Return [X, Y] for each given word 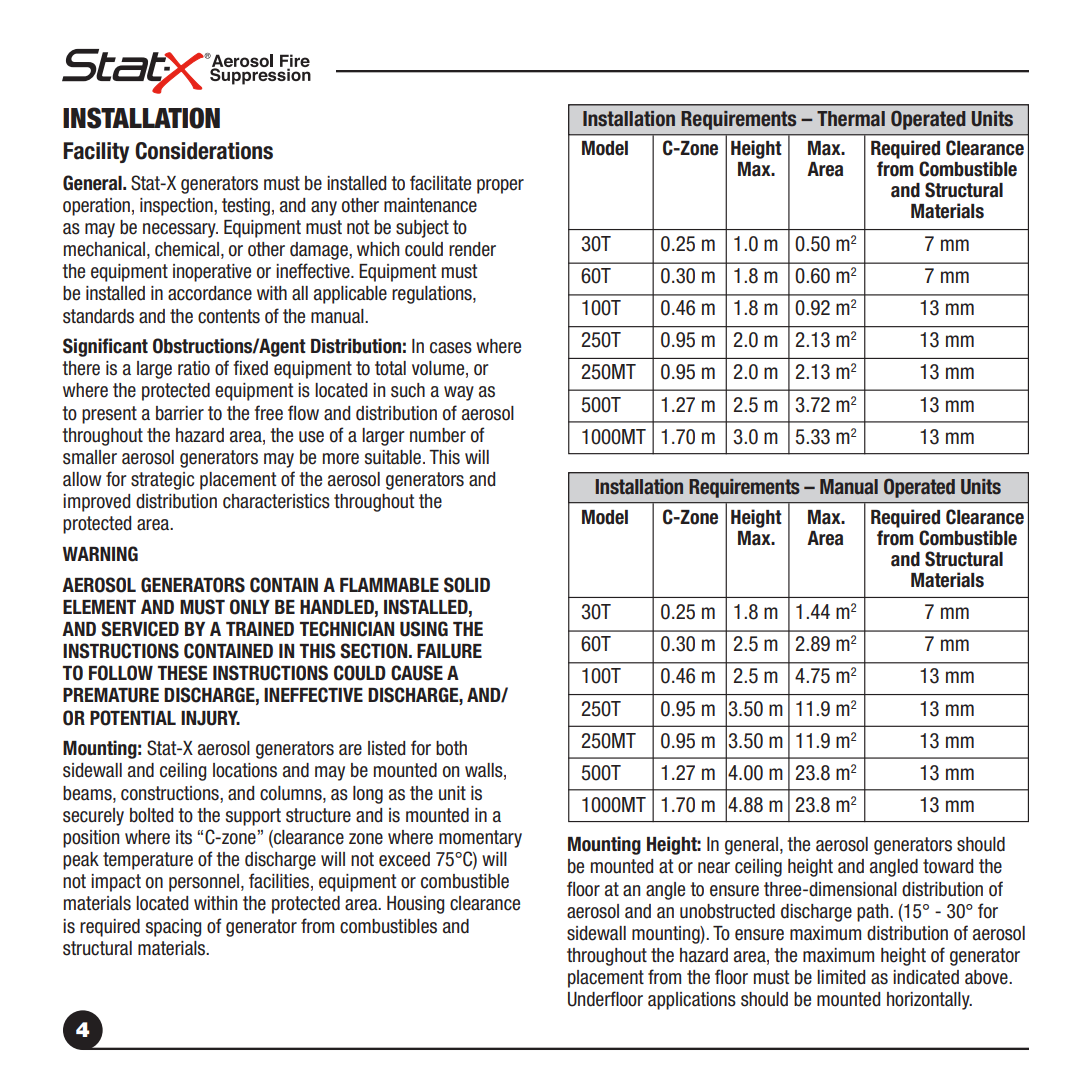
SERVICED [140, 629]
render [472, 249]
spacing [173, 928]
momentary [480, 839]
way [459, 393]
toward [948, 866]
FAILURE [449, 651]
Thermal [851, 119]
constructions [171, 793]
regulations [433, 295]
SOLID [467, 585]
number [438, 435]
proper [500, 186]
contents [229, 316]
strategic [162, 481]
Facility [96, 152]
